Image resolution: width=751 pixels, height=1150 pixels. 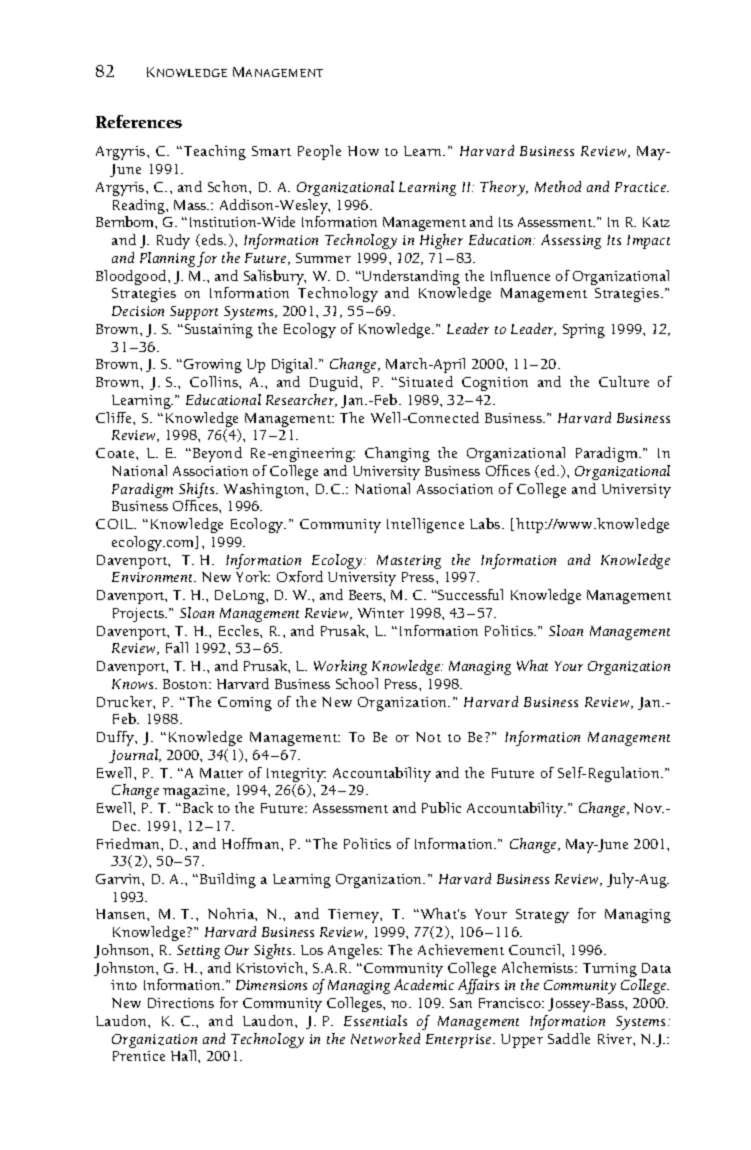 I want to click on Strategy, so click(x=542, y=916).
